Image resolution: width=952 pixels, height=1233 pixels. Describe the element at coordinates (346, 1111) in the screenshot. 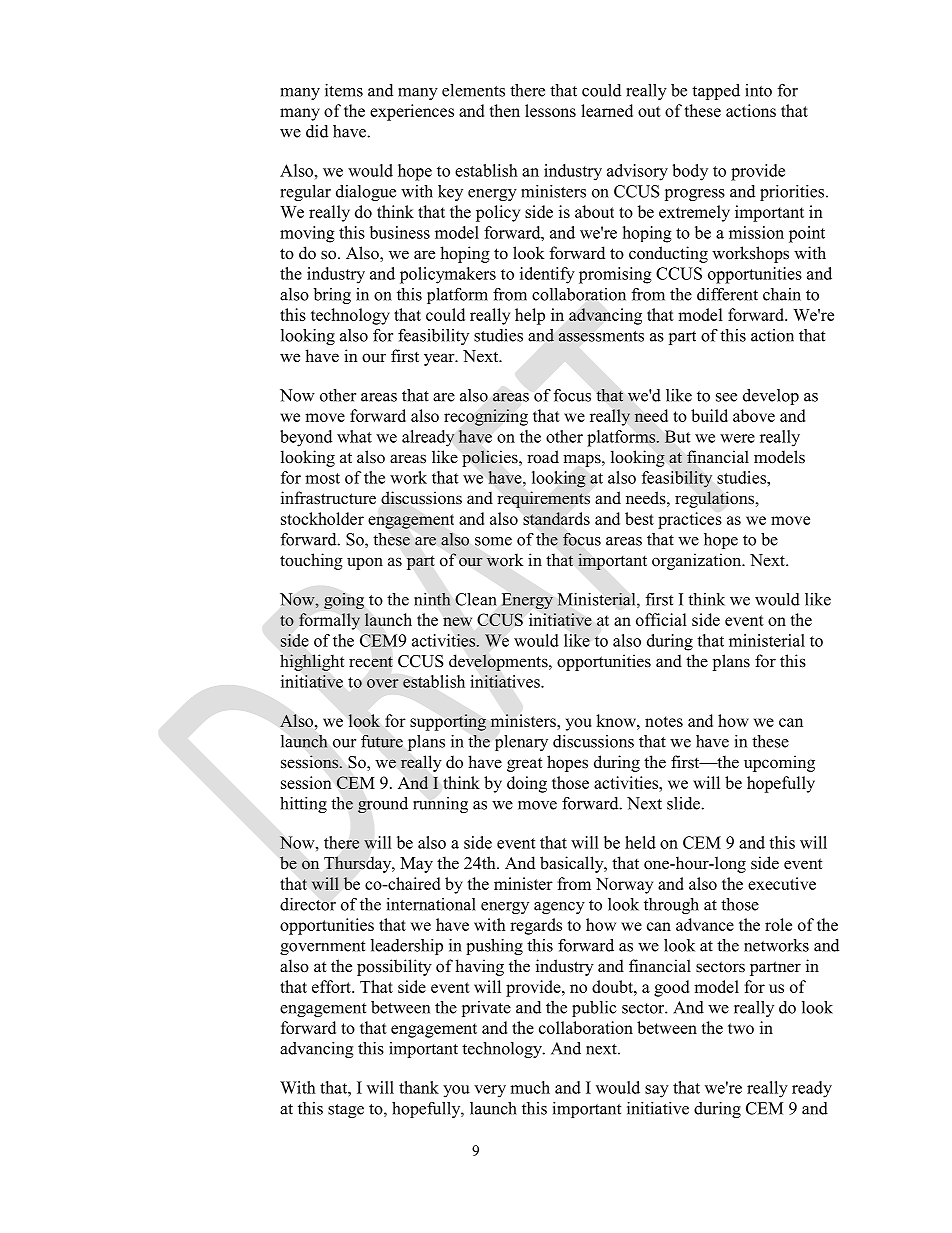

I see `stage` at that location.
